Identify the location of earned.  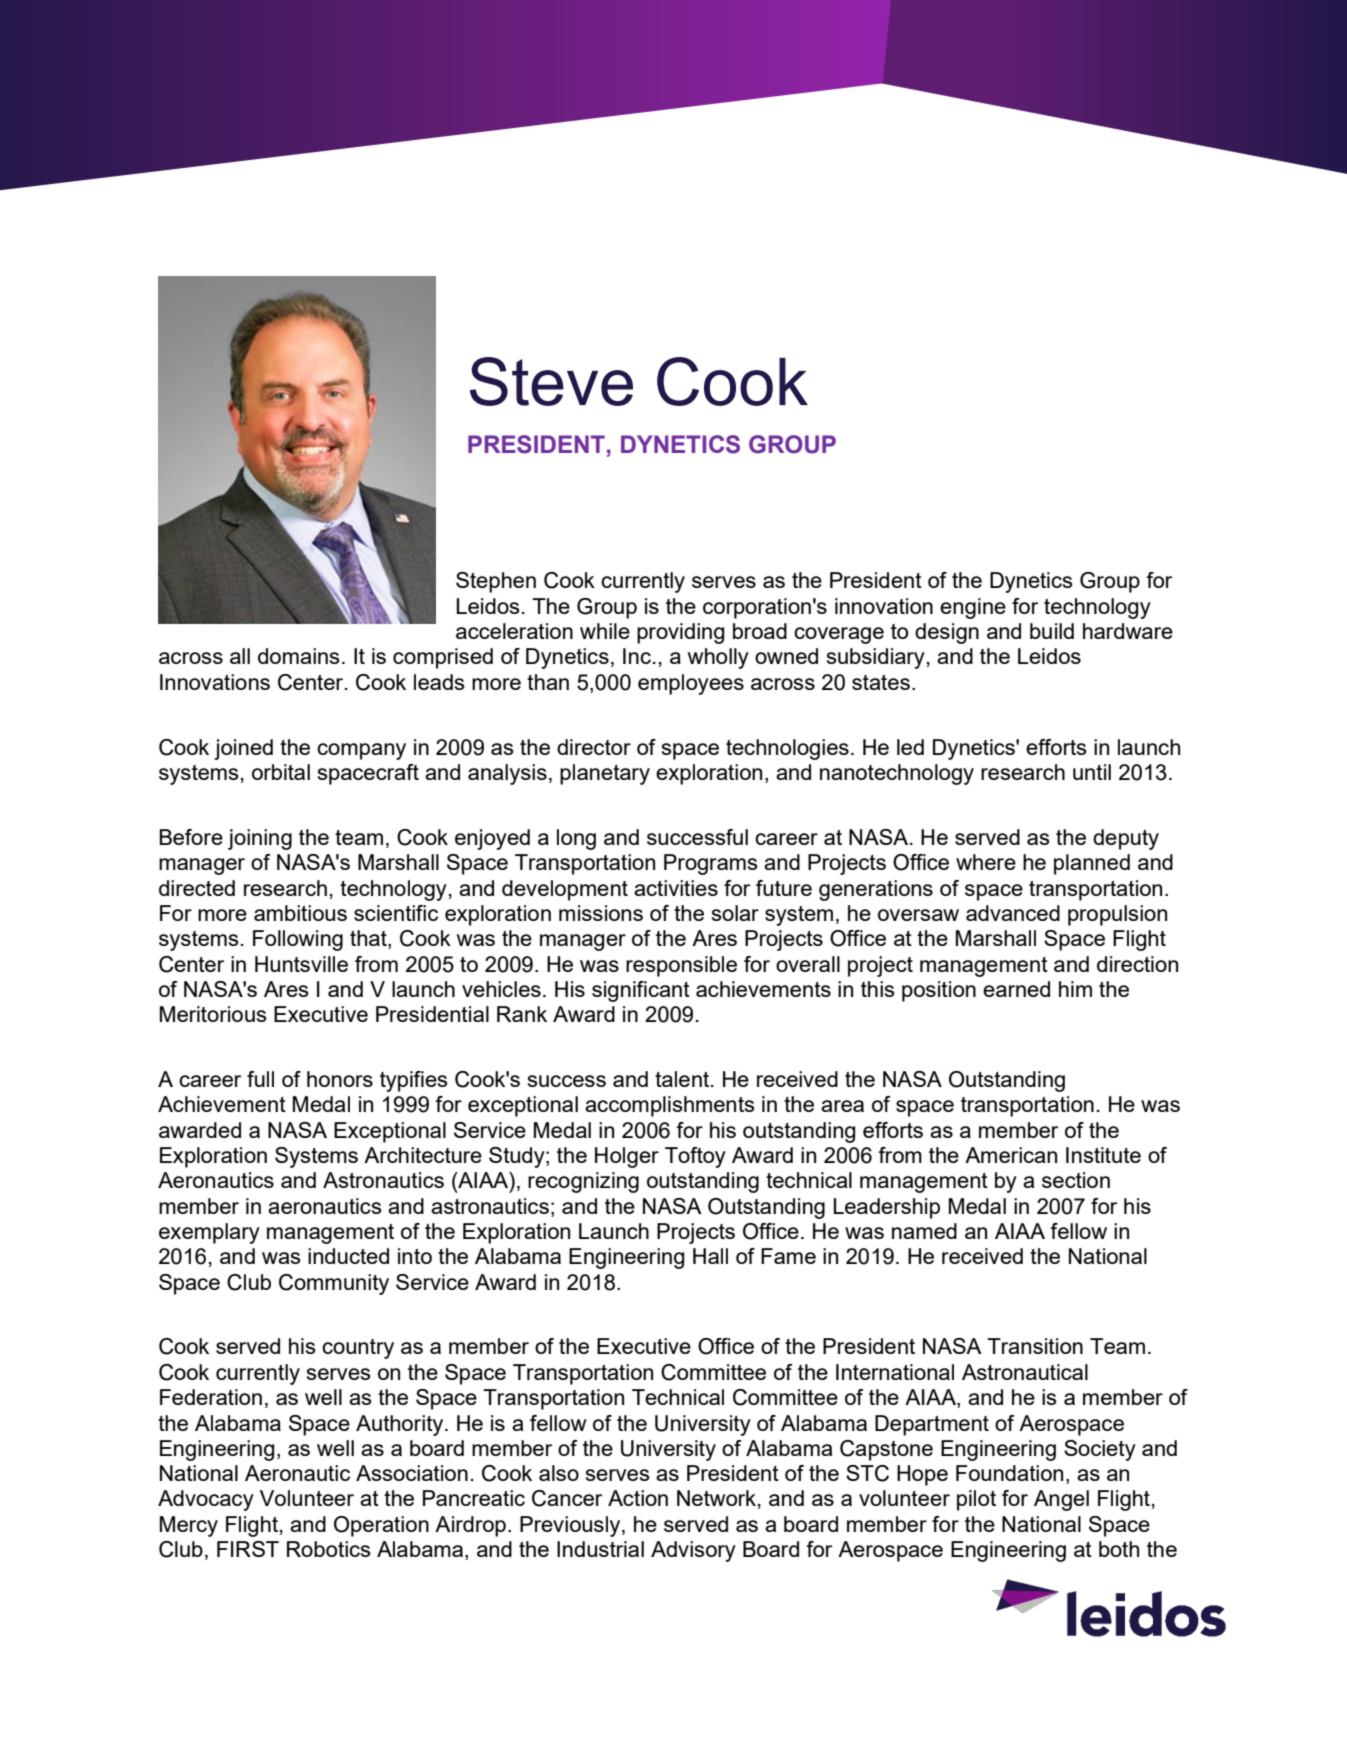
(1016, 989).
